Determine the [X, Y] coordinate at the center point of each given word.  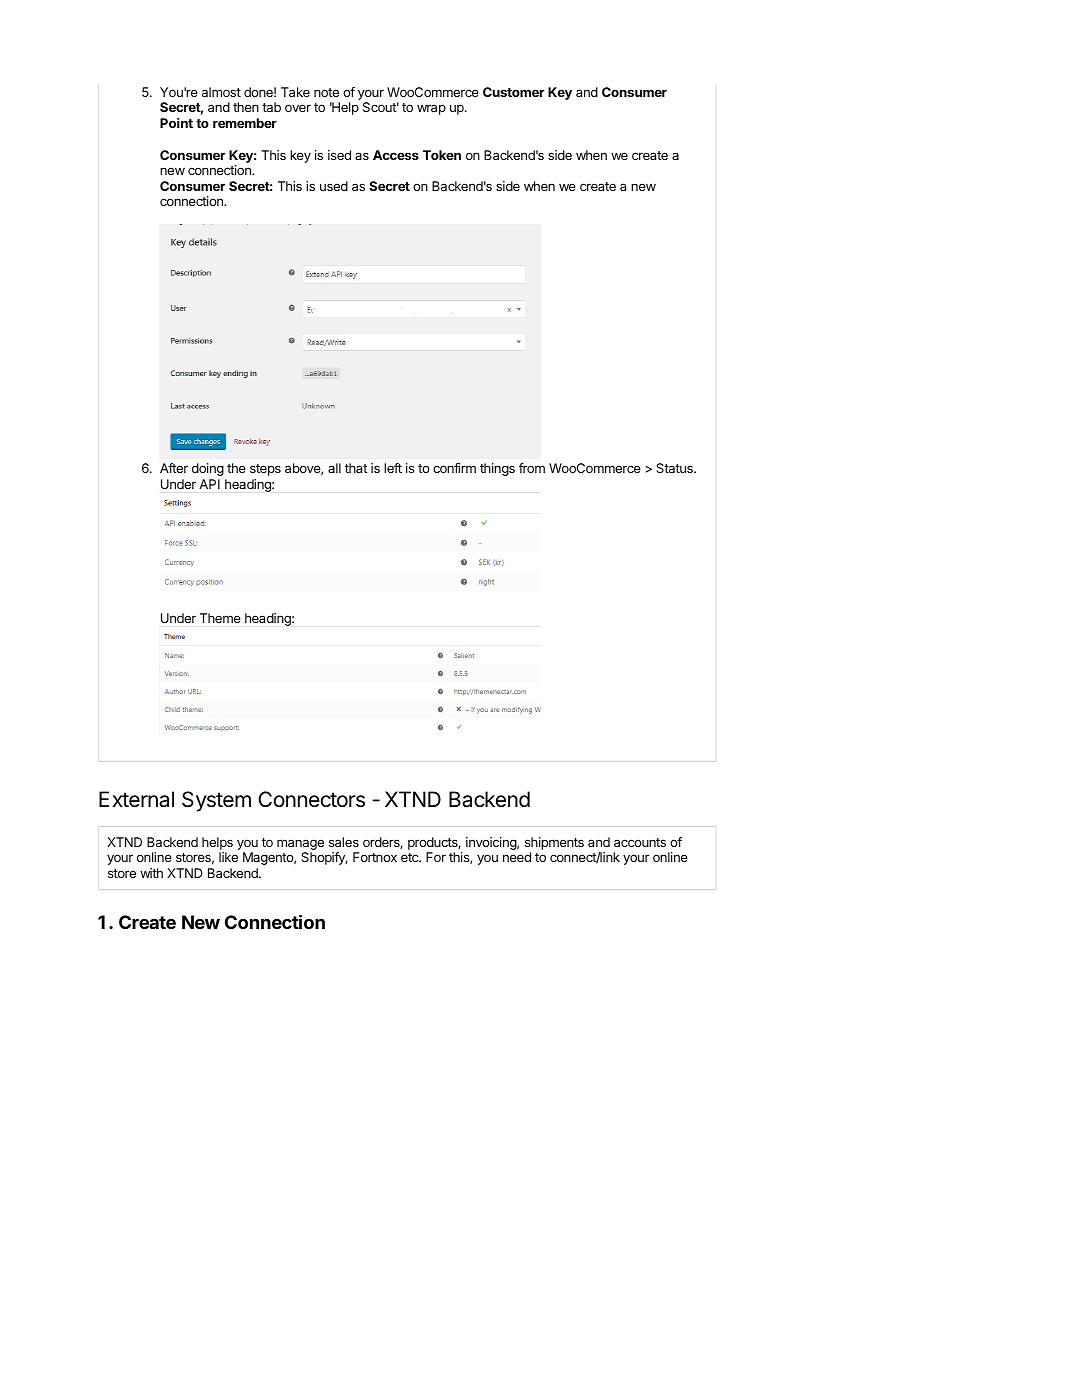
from [532, 468]
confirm [454, 468]
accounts [640, 842]
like [228, 857]
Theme [220, 618]
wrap [431, 109]
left [393, 468]
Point [176, 123]
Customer [513, 92]
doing [208, 469]
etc [411, 857]
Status [675, 468]
